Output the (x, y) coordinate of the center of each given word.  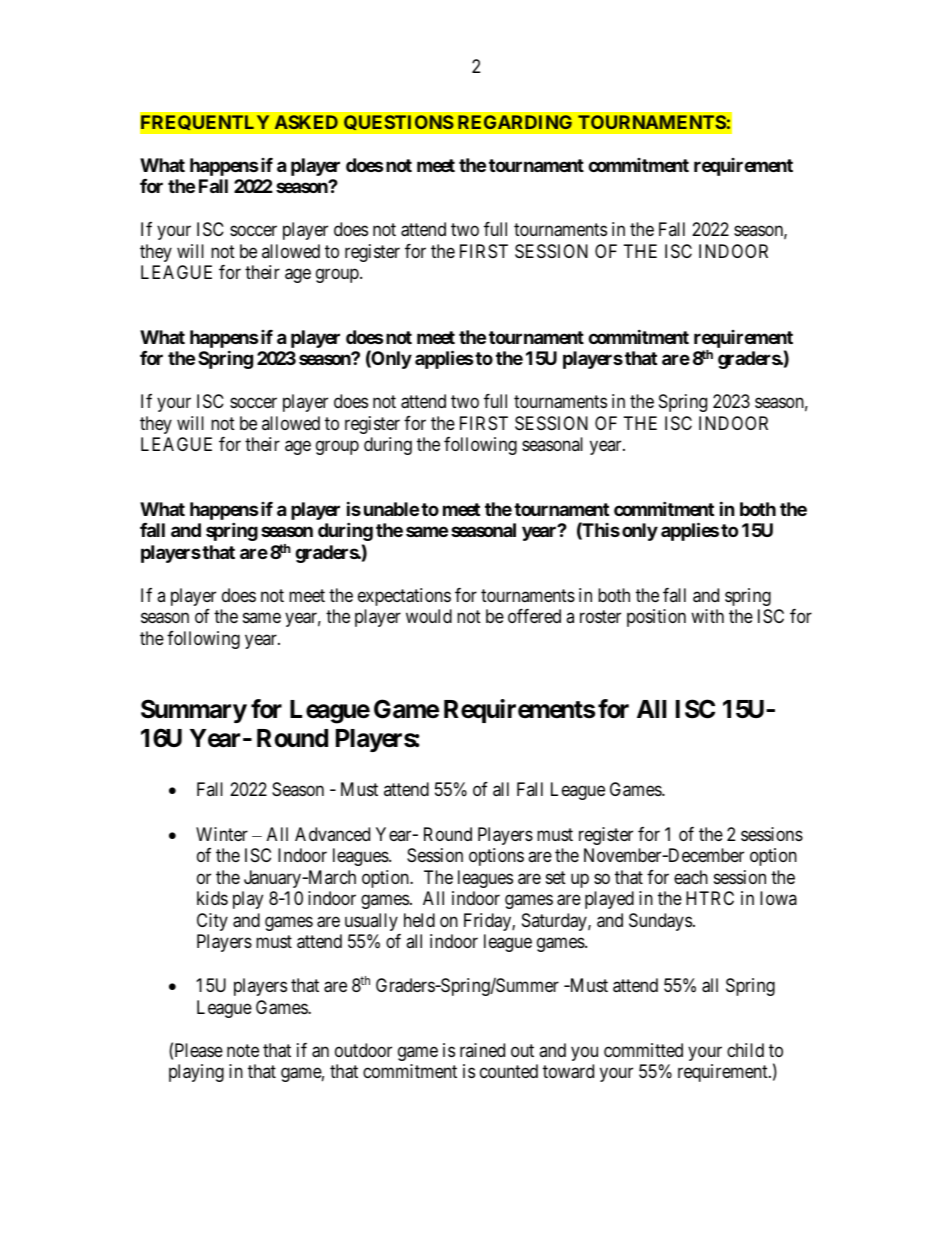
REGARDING (515, 122)
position (656, 618)
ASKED (306, 122)
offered (534, 616)
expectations (404, 597)
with (707, 616)
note (243, 1050)
